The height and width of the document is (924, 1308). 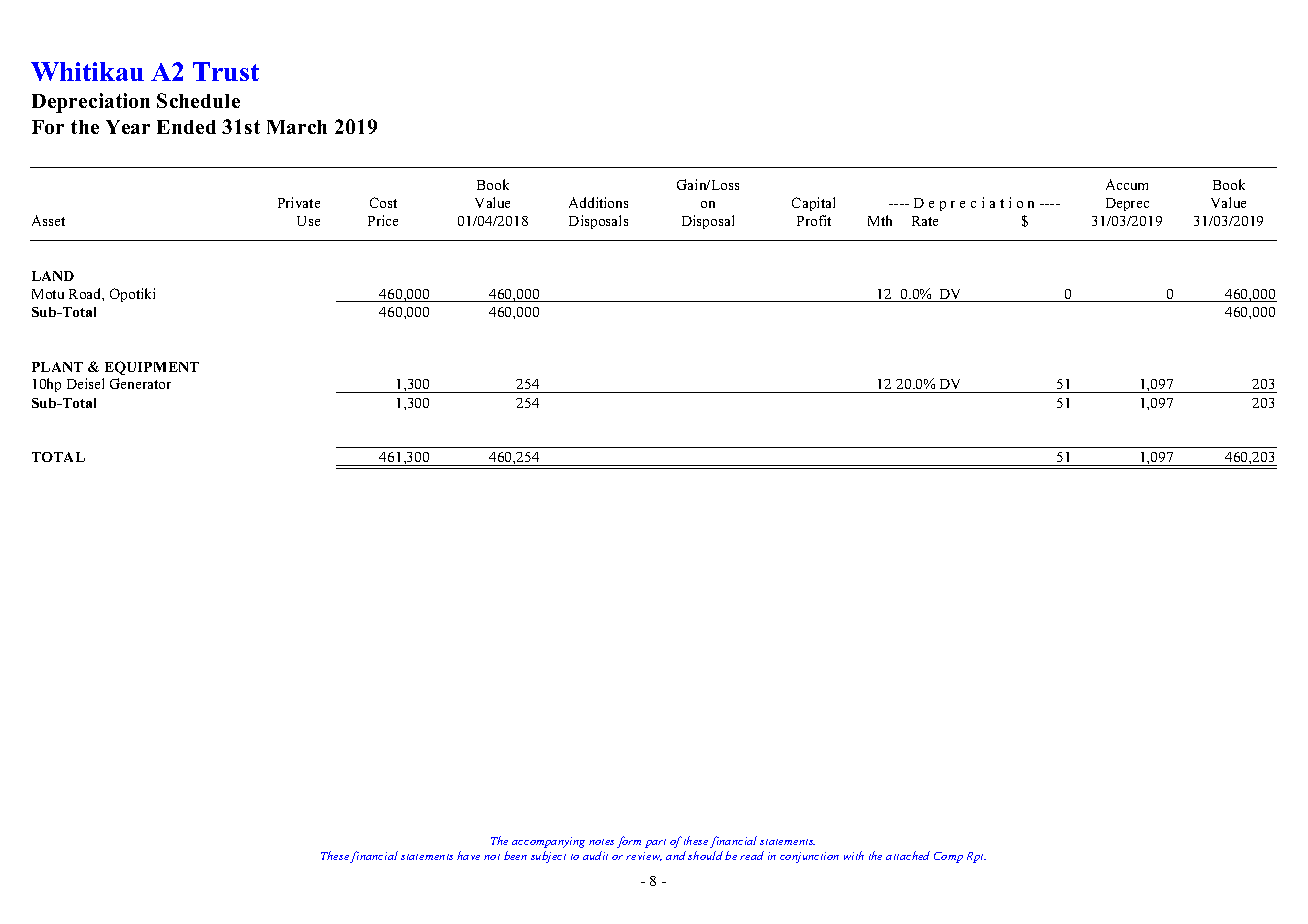 What do you see at coordinates (598, 202) in the document?
I see `Additions` at bounding box center [598, 202].
